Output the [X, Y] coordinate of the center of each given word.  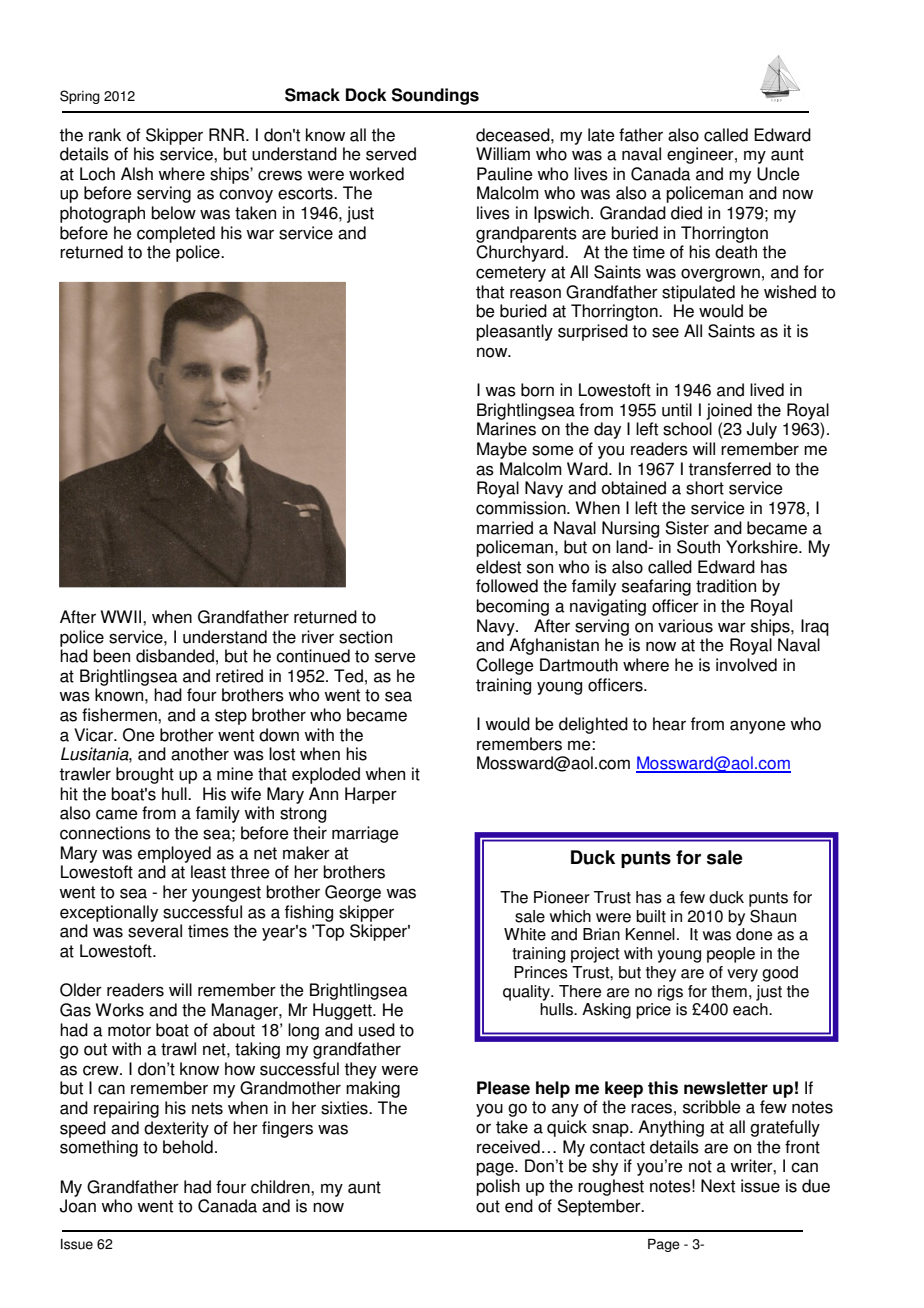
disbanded [175, 656]
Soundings [435, 96]
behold [188, 1147]
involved [746, 665]
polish [498, 1187]
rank [105, 135]
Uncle [778, 174]
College [505, 666]
